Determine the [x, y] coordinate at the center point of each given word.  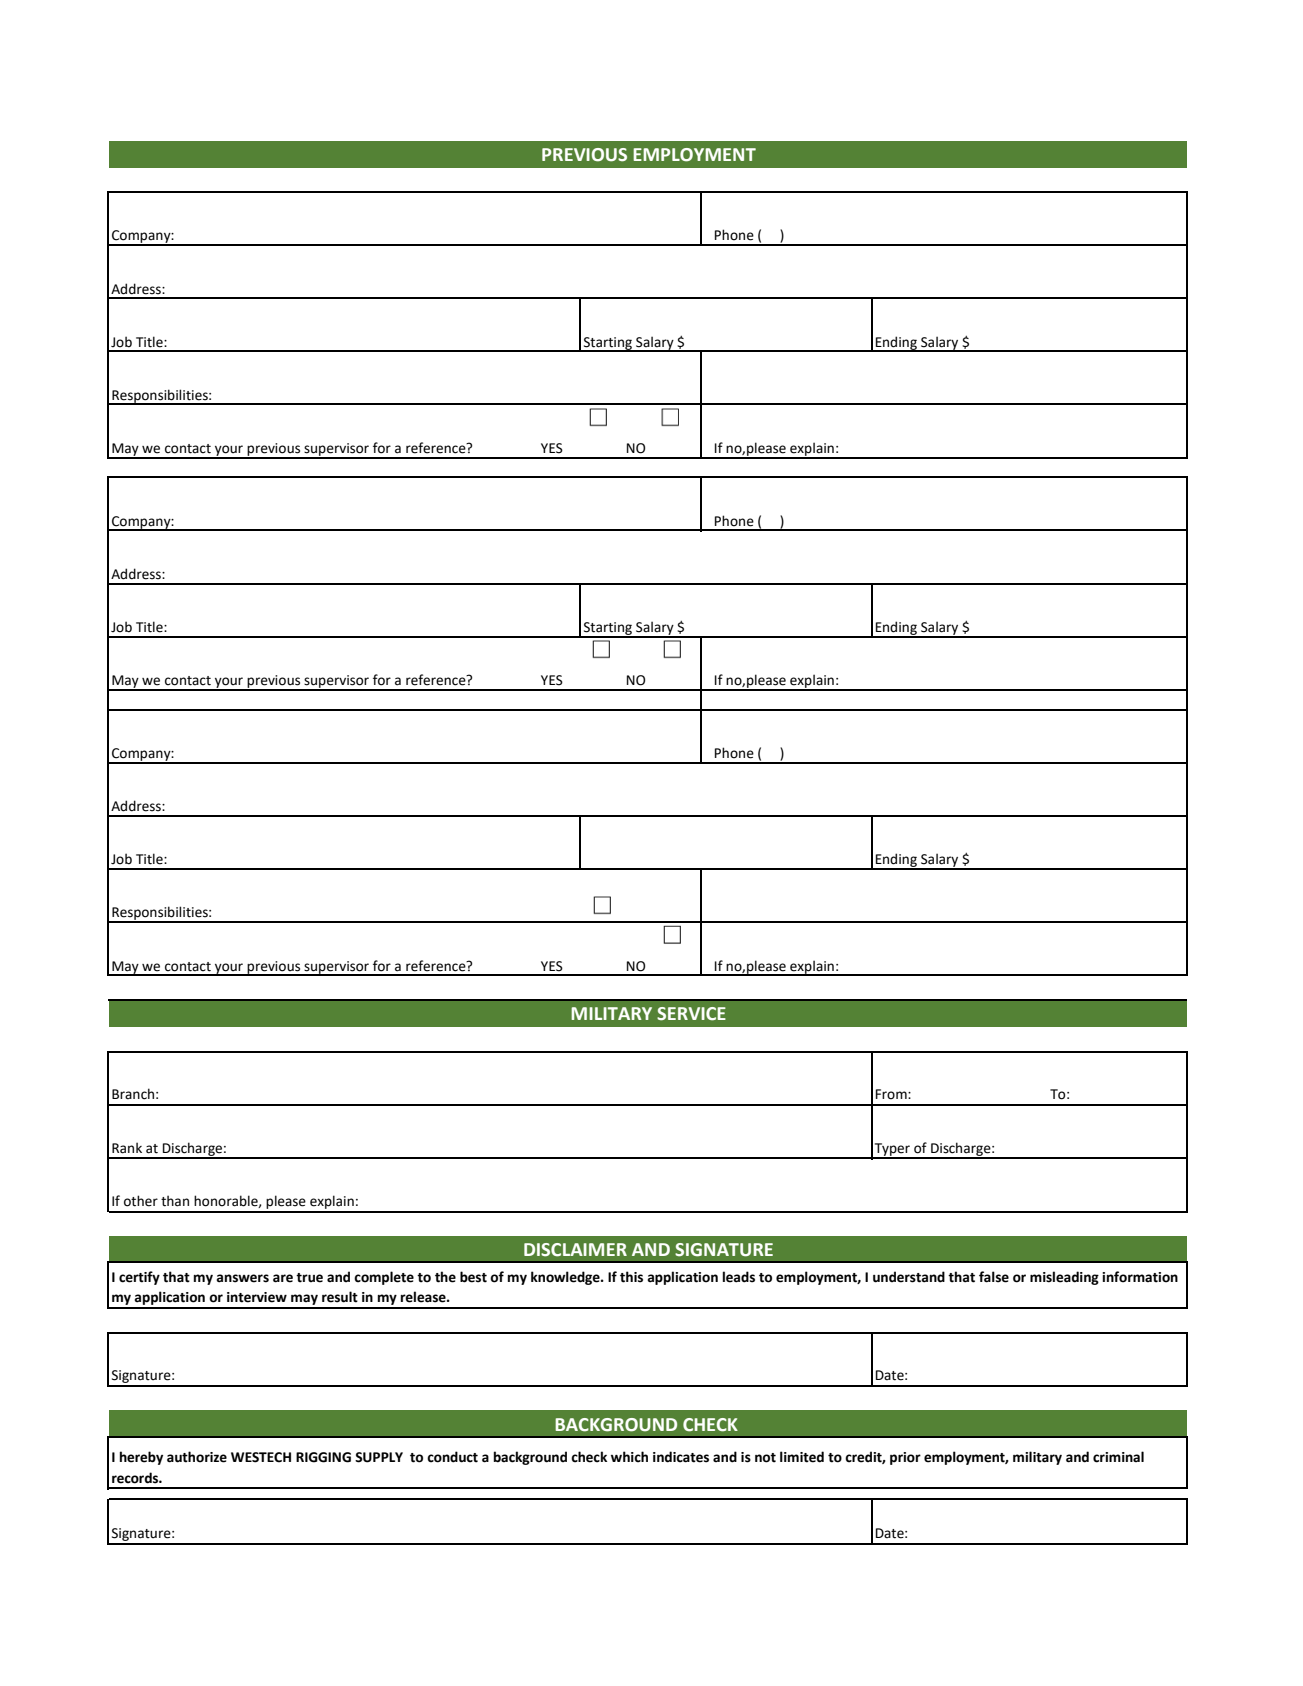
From [892, 1094]
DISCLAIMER [575, 1250]
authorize [197, 1457]
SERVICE [691, 1014]
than [175, 1201]
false [994, 1277]
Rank [127, 1148]
